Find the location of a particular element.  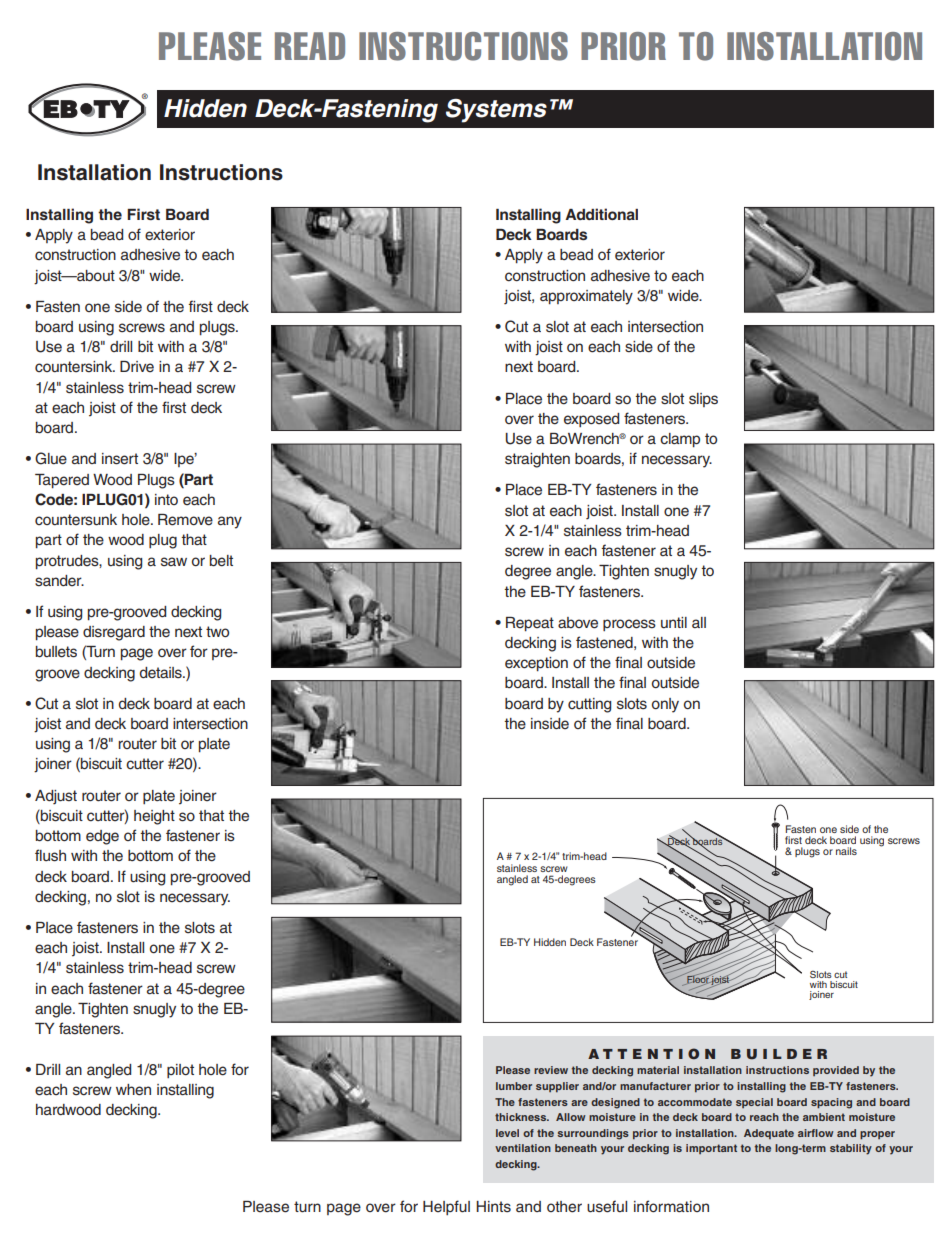

approximately is located at coordinates (586, 297).
